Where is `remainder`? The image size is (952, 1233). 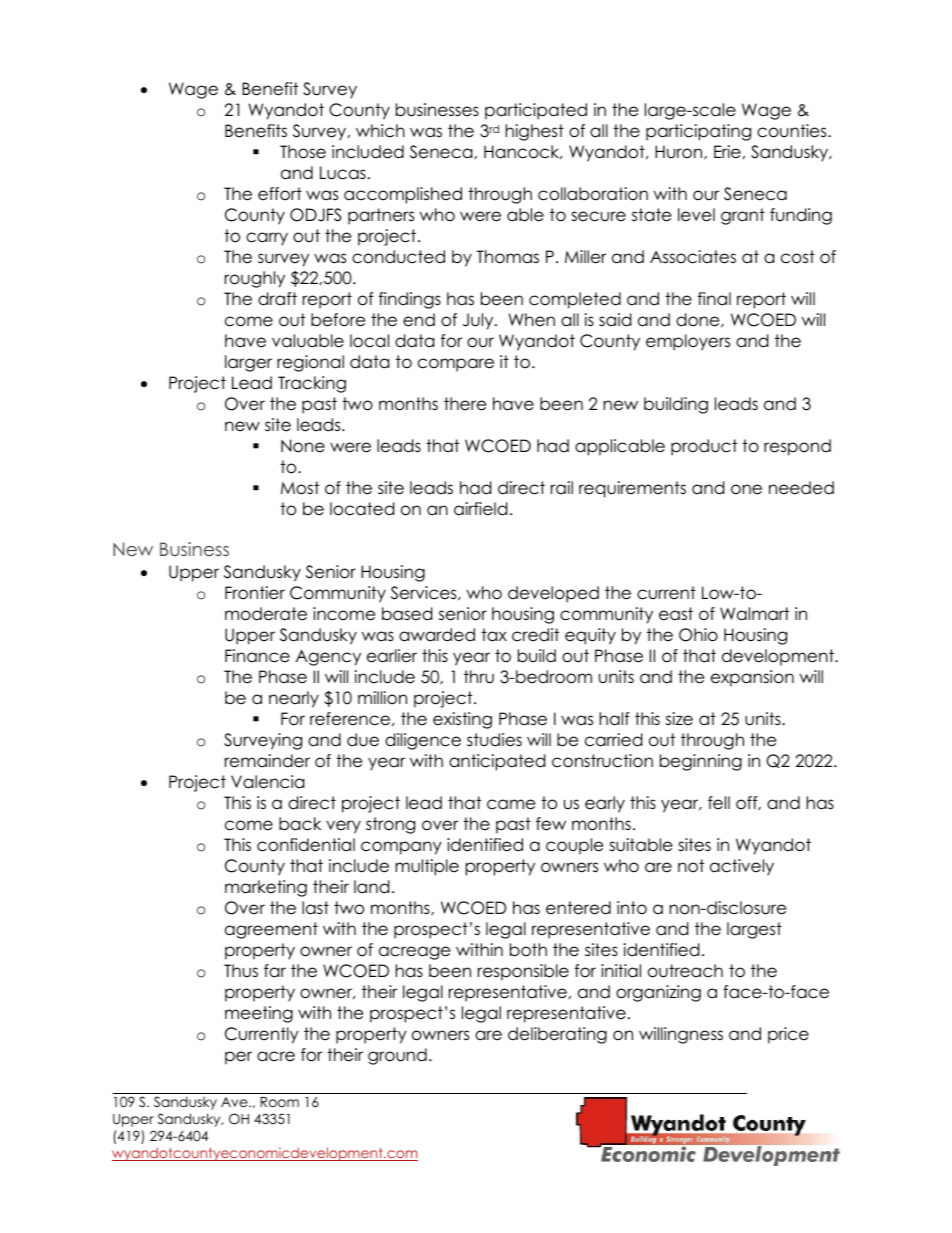 remainder is located at coordinates (267, 761).
